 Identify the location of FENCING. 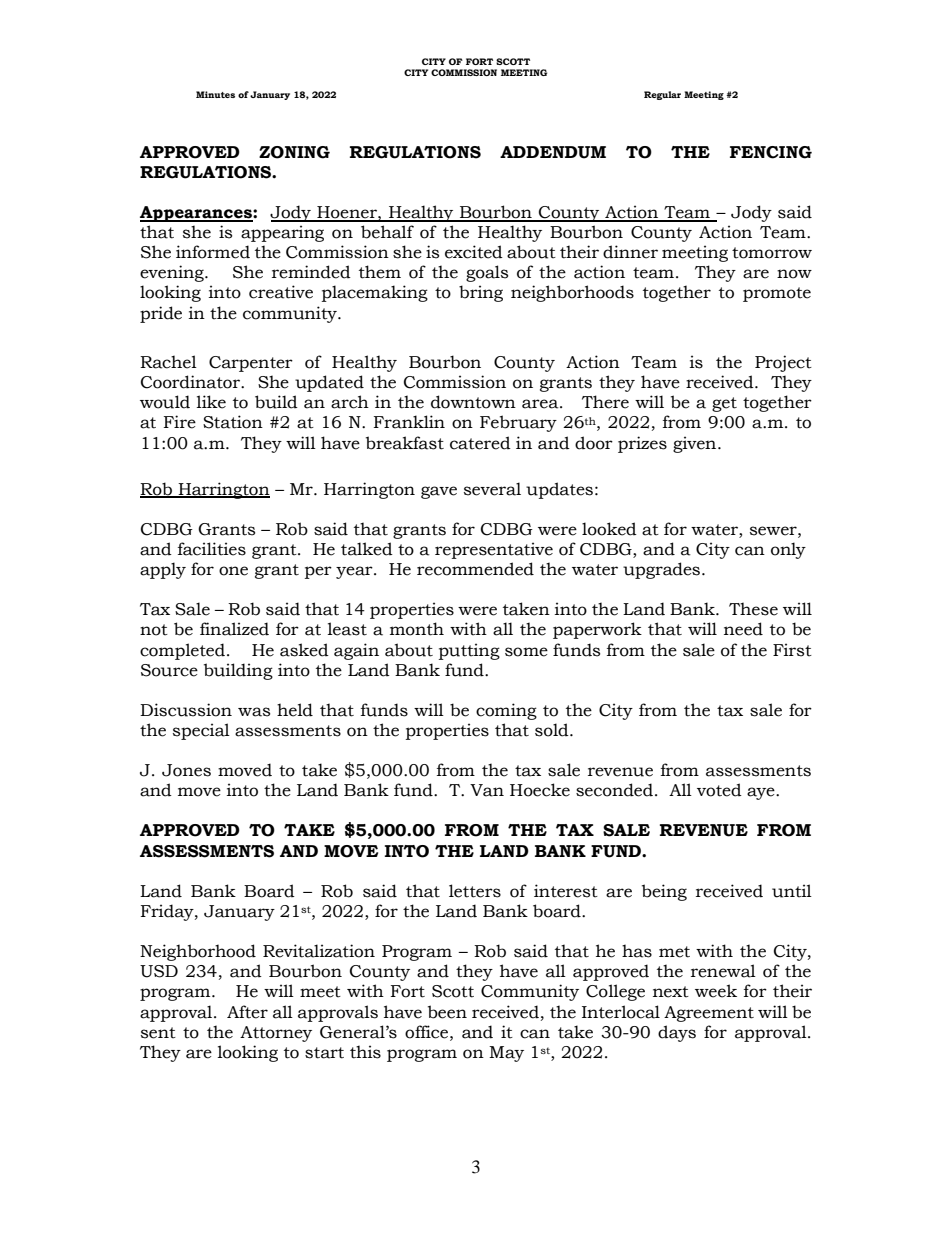
(771, 152).
